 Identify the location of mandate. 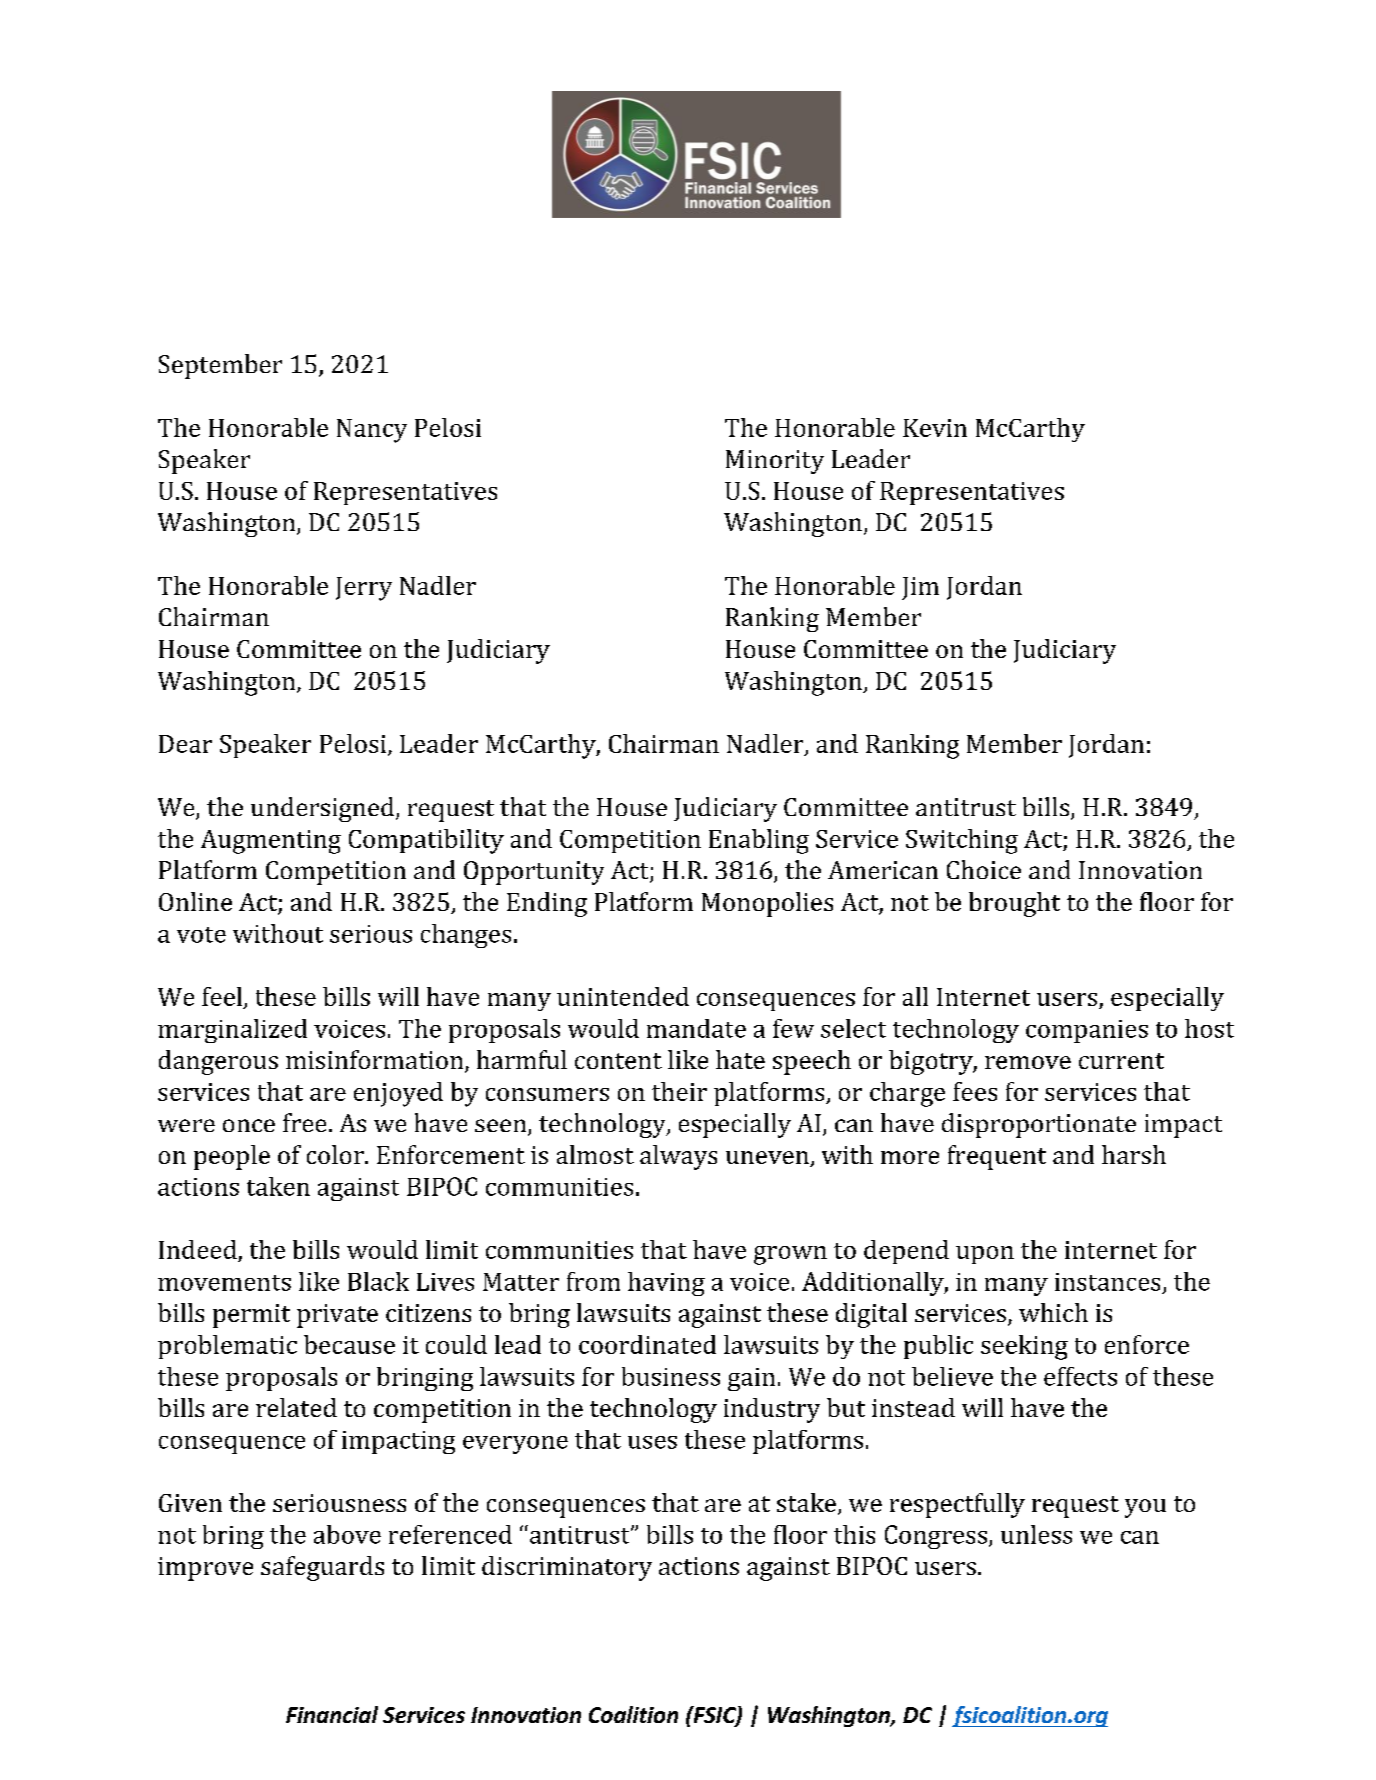
(696, 1028).
